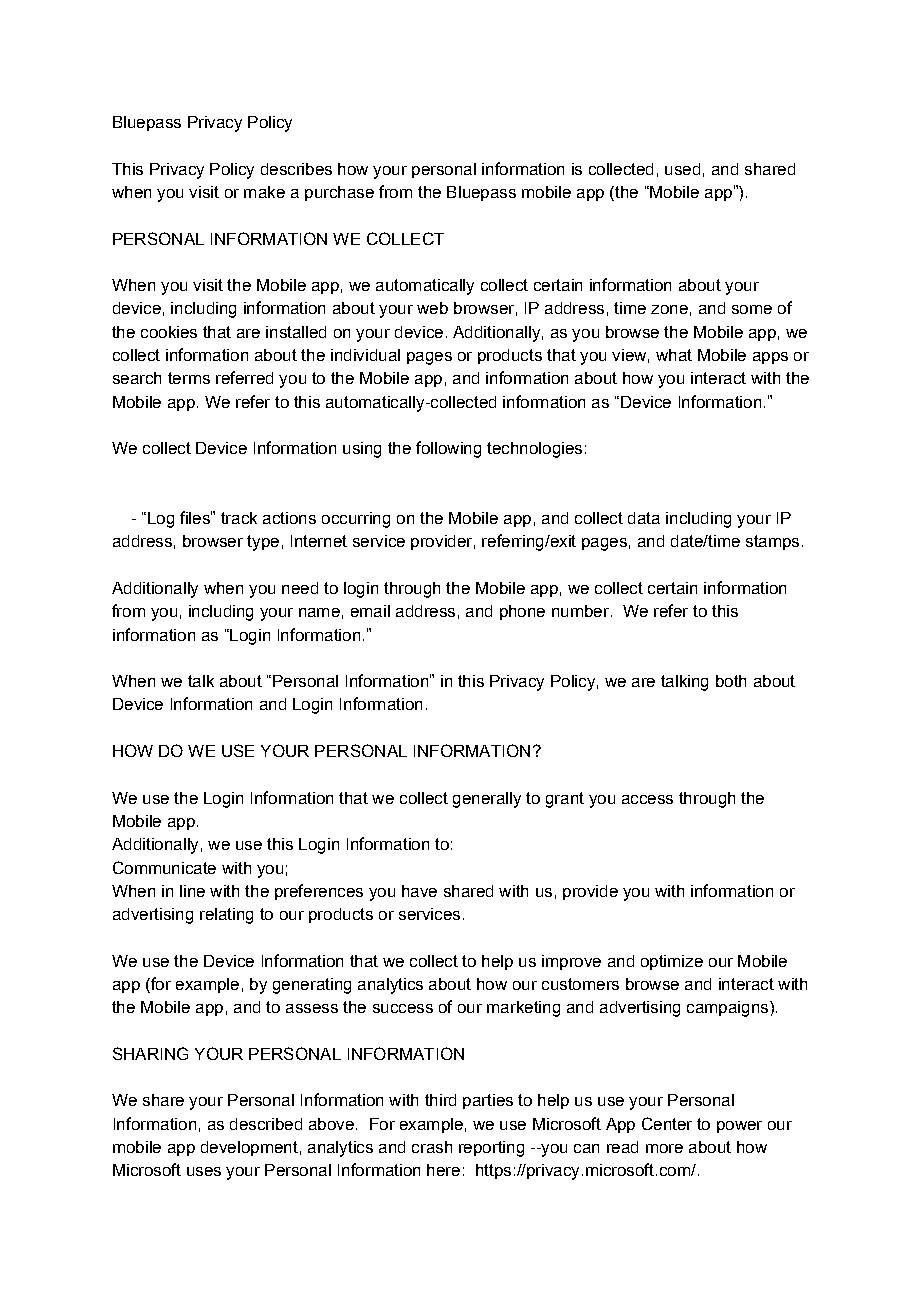  What do you see at coordinates (432, 1147) in the screenshot?
I see `crash` at bounding box center [432, 1147].
